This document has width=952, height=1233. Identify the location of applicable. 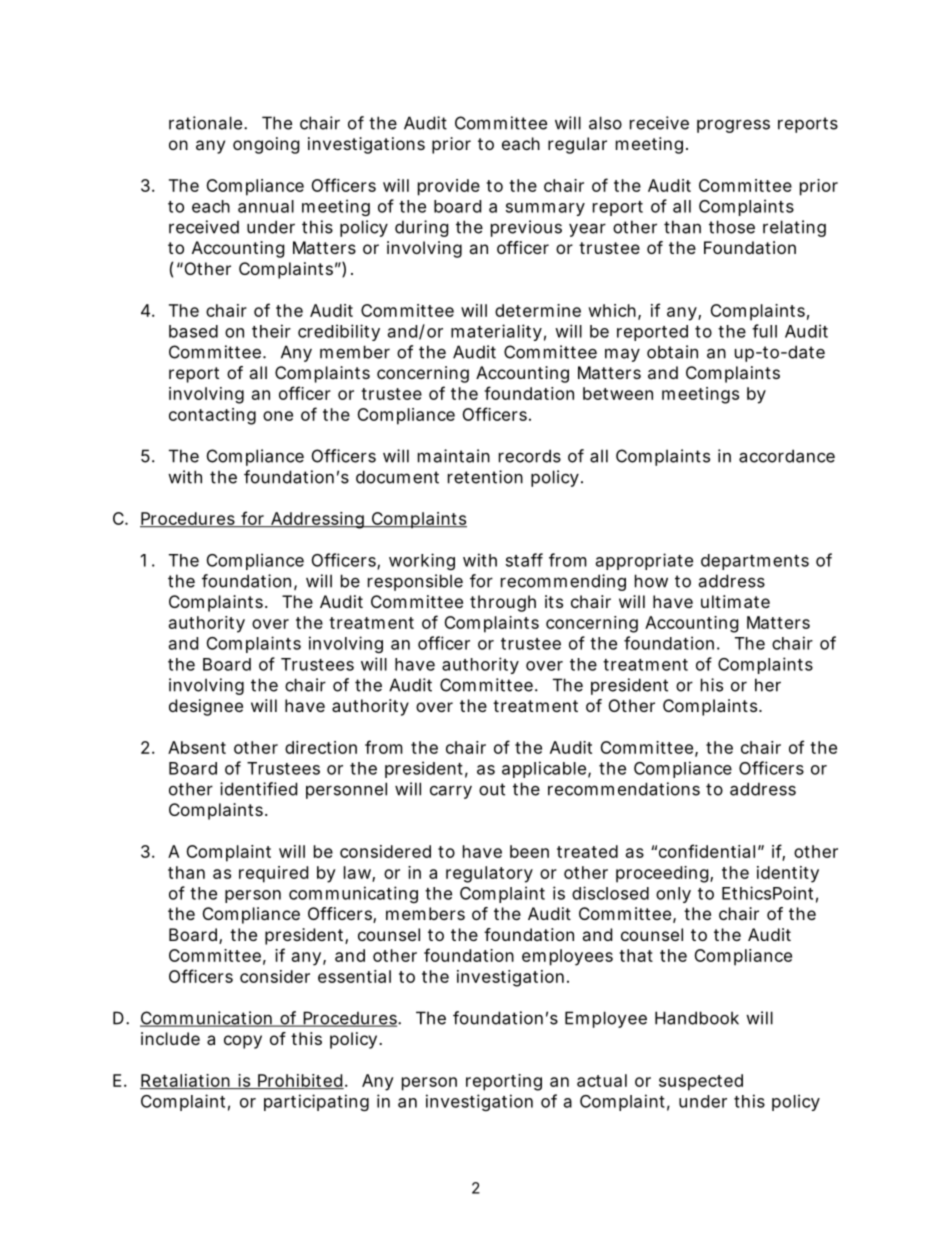
(544, 769).
